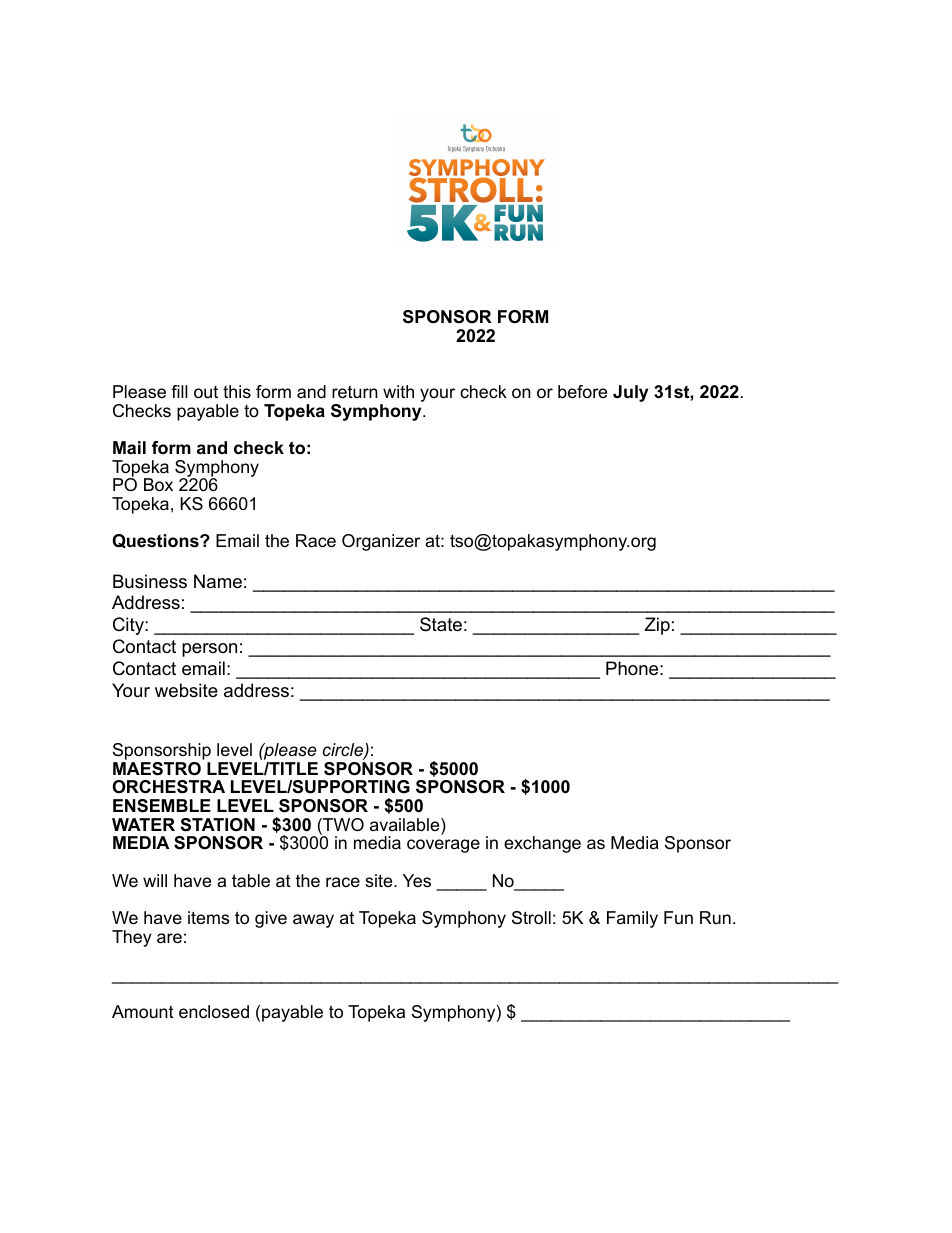 The height and width of the page is (1233, 952). What do you see at coordinates (206, 392) in the page?
I see `out` at bounding box center [206, 392].
